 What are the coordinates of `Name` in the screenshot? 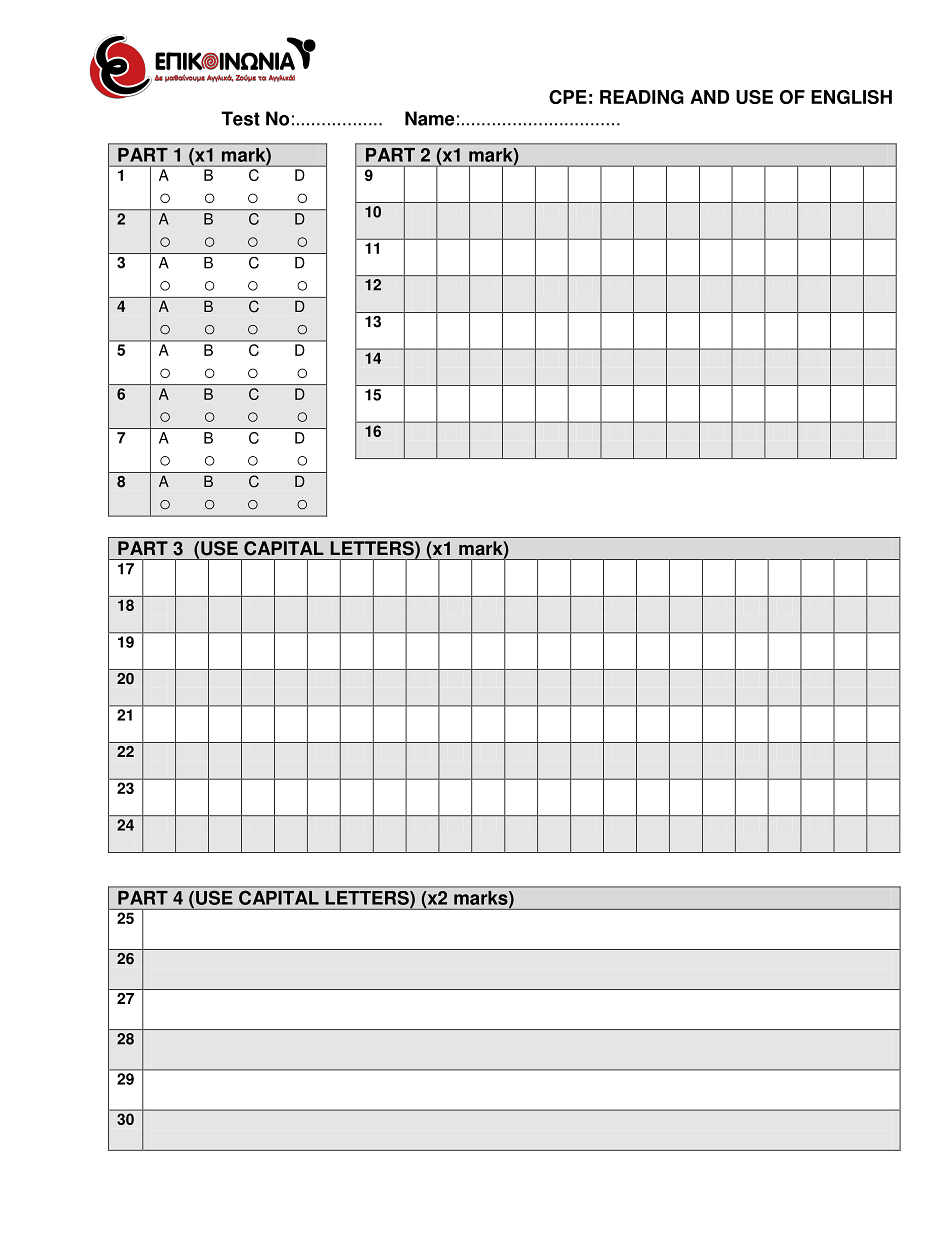 It's located at (430, 118).
